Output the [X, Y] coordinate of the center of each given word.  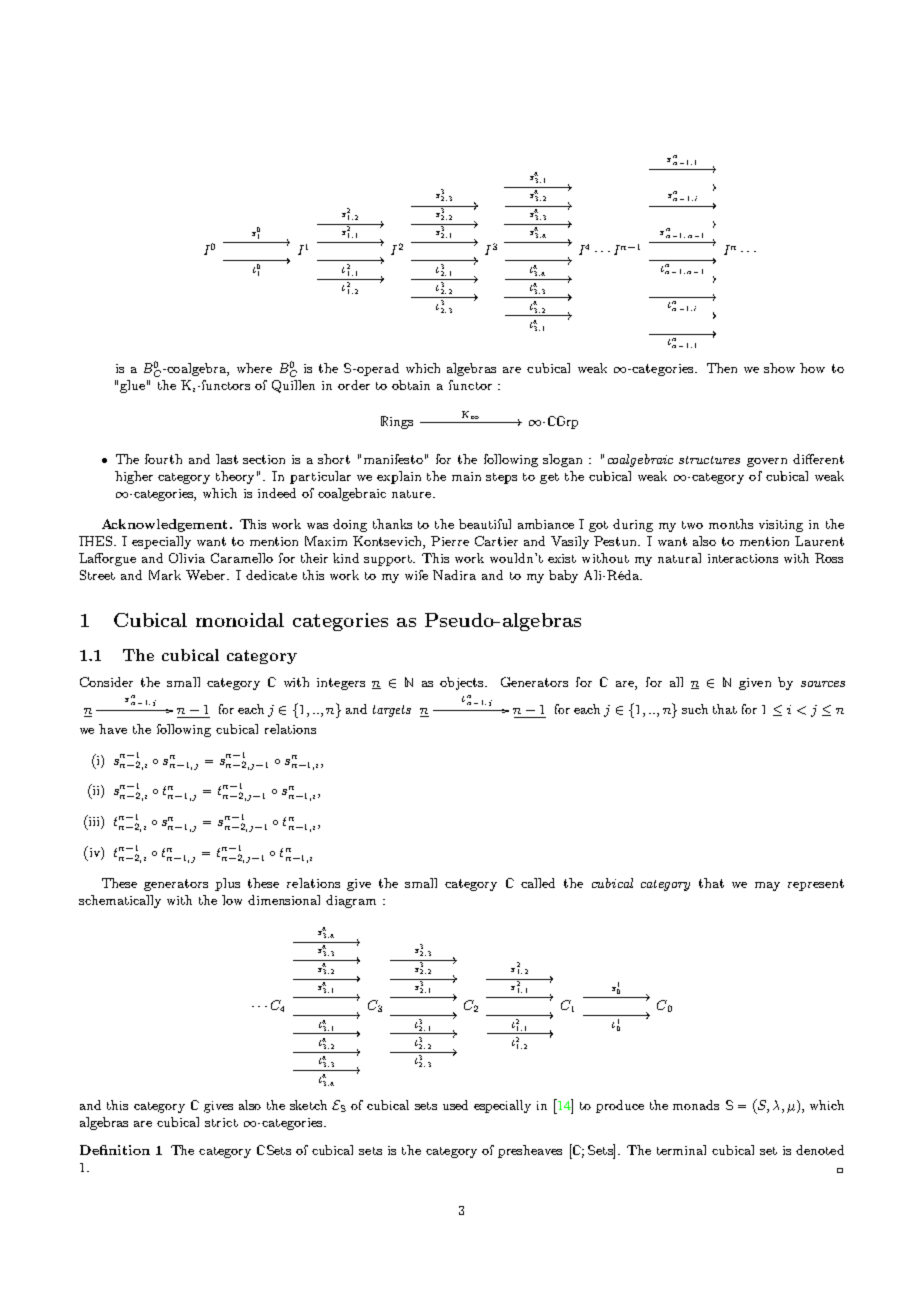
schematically [120, 901]
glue [132, 386]
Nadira [454, 575]
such [695, 709]
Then [722, 368]
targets [392, 711]
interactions [743, 558]
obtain [411, 385]
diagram [351, 901]
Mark [165, 575]
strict [221, 1122]
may [767, 886]
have [113, 729]
